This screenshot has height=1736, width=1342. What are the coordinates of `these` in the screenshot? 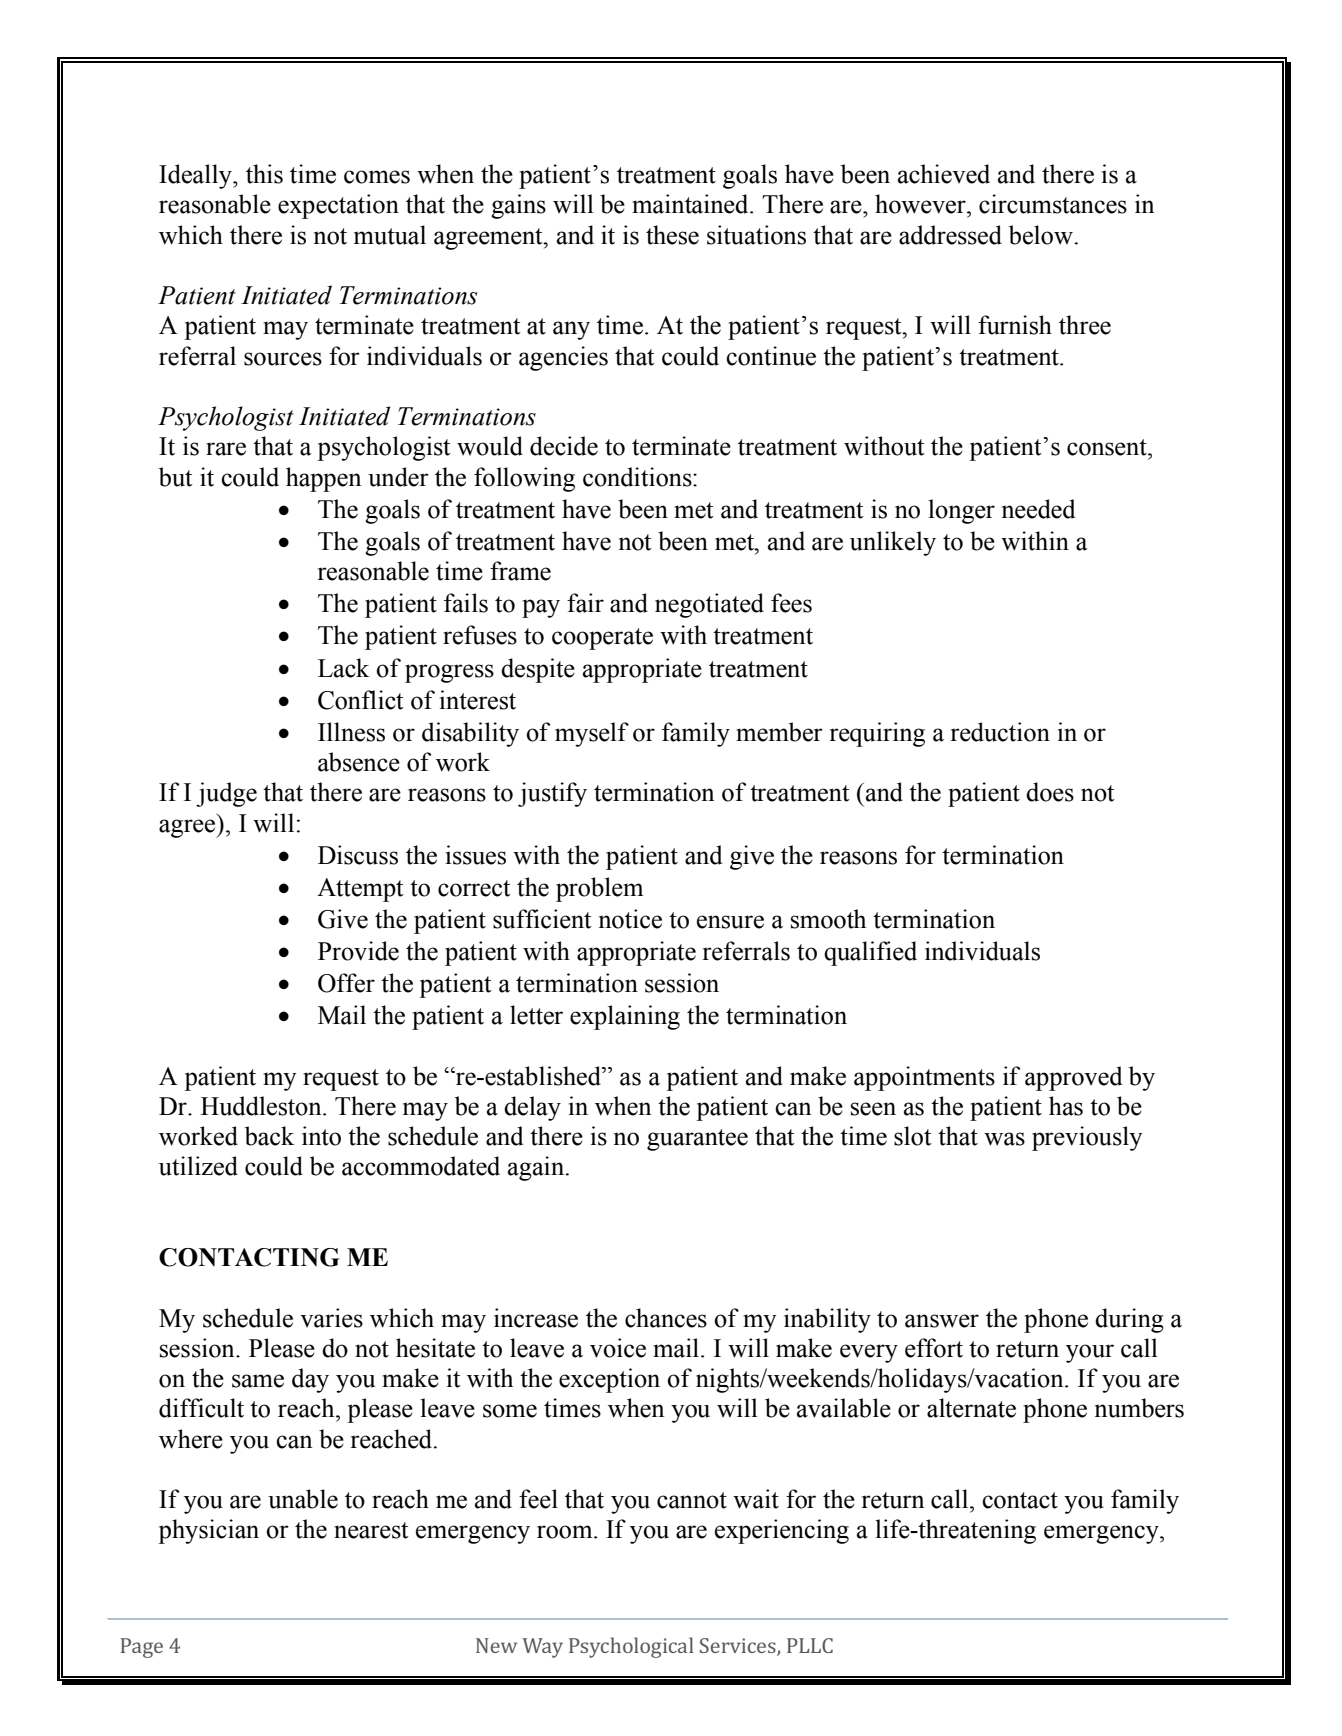 It's located at (672, 235).
